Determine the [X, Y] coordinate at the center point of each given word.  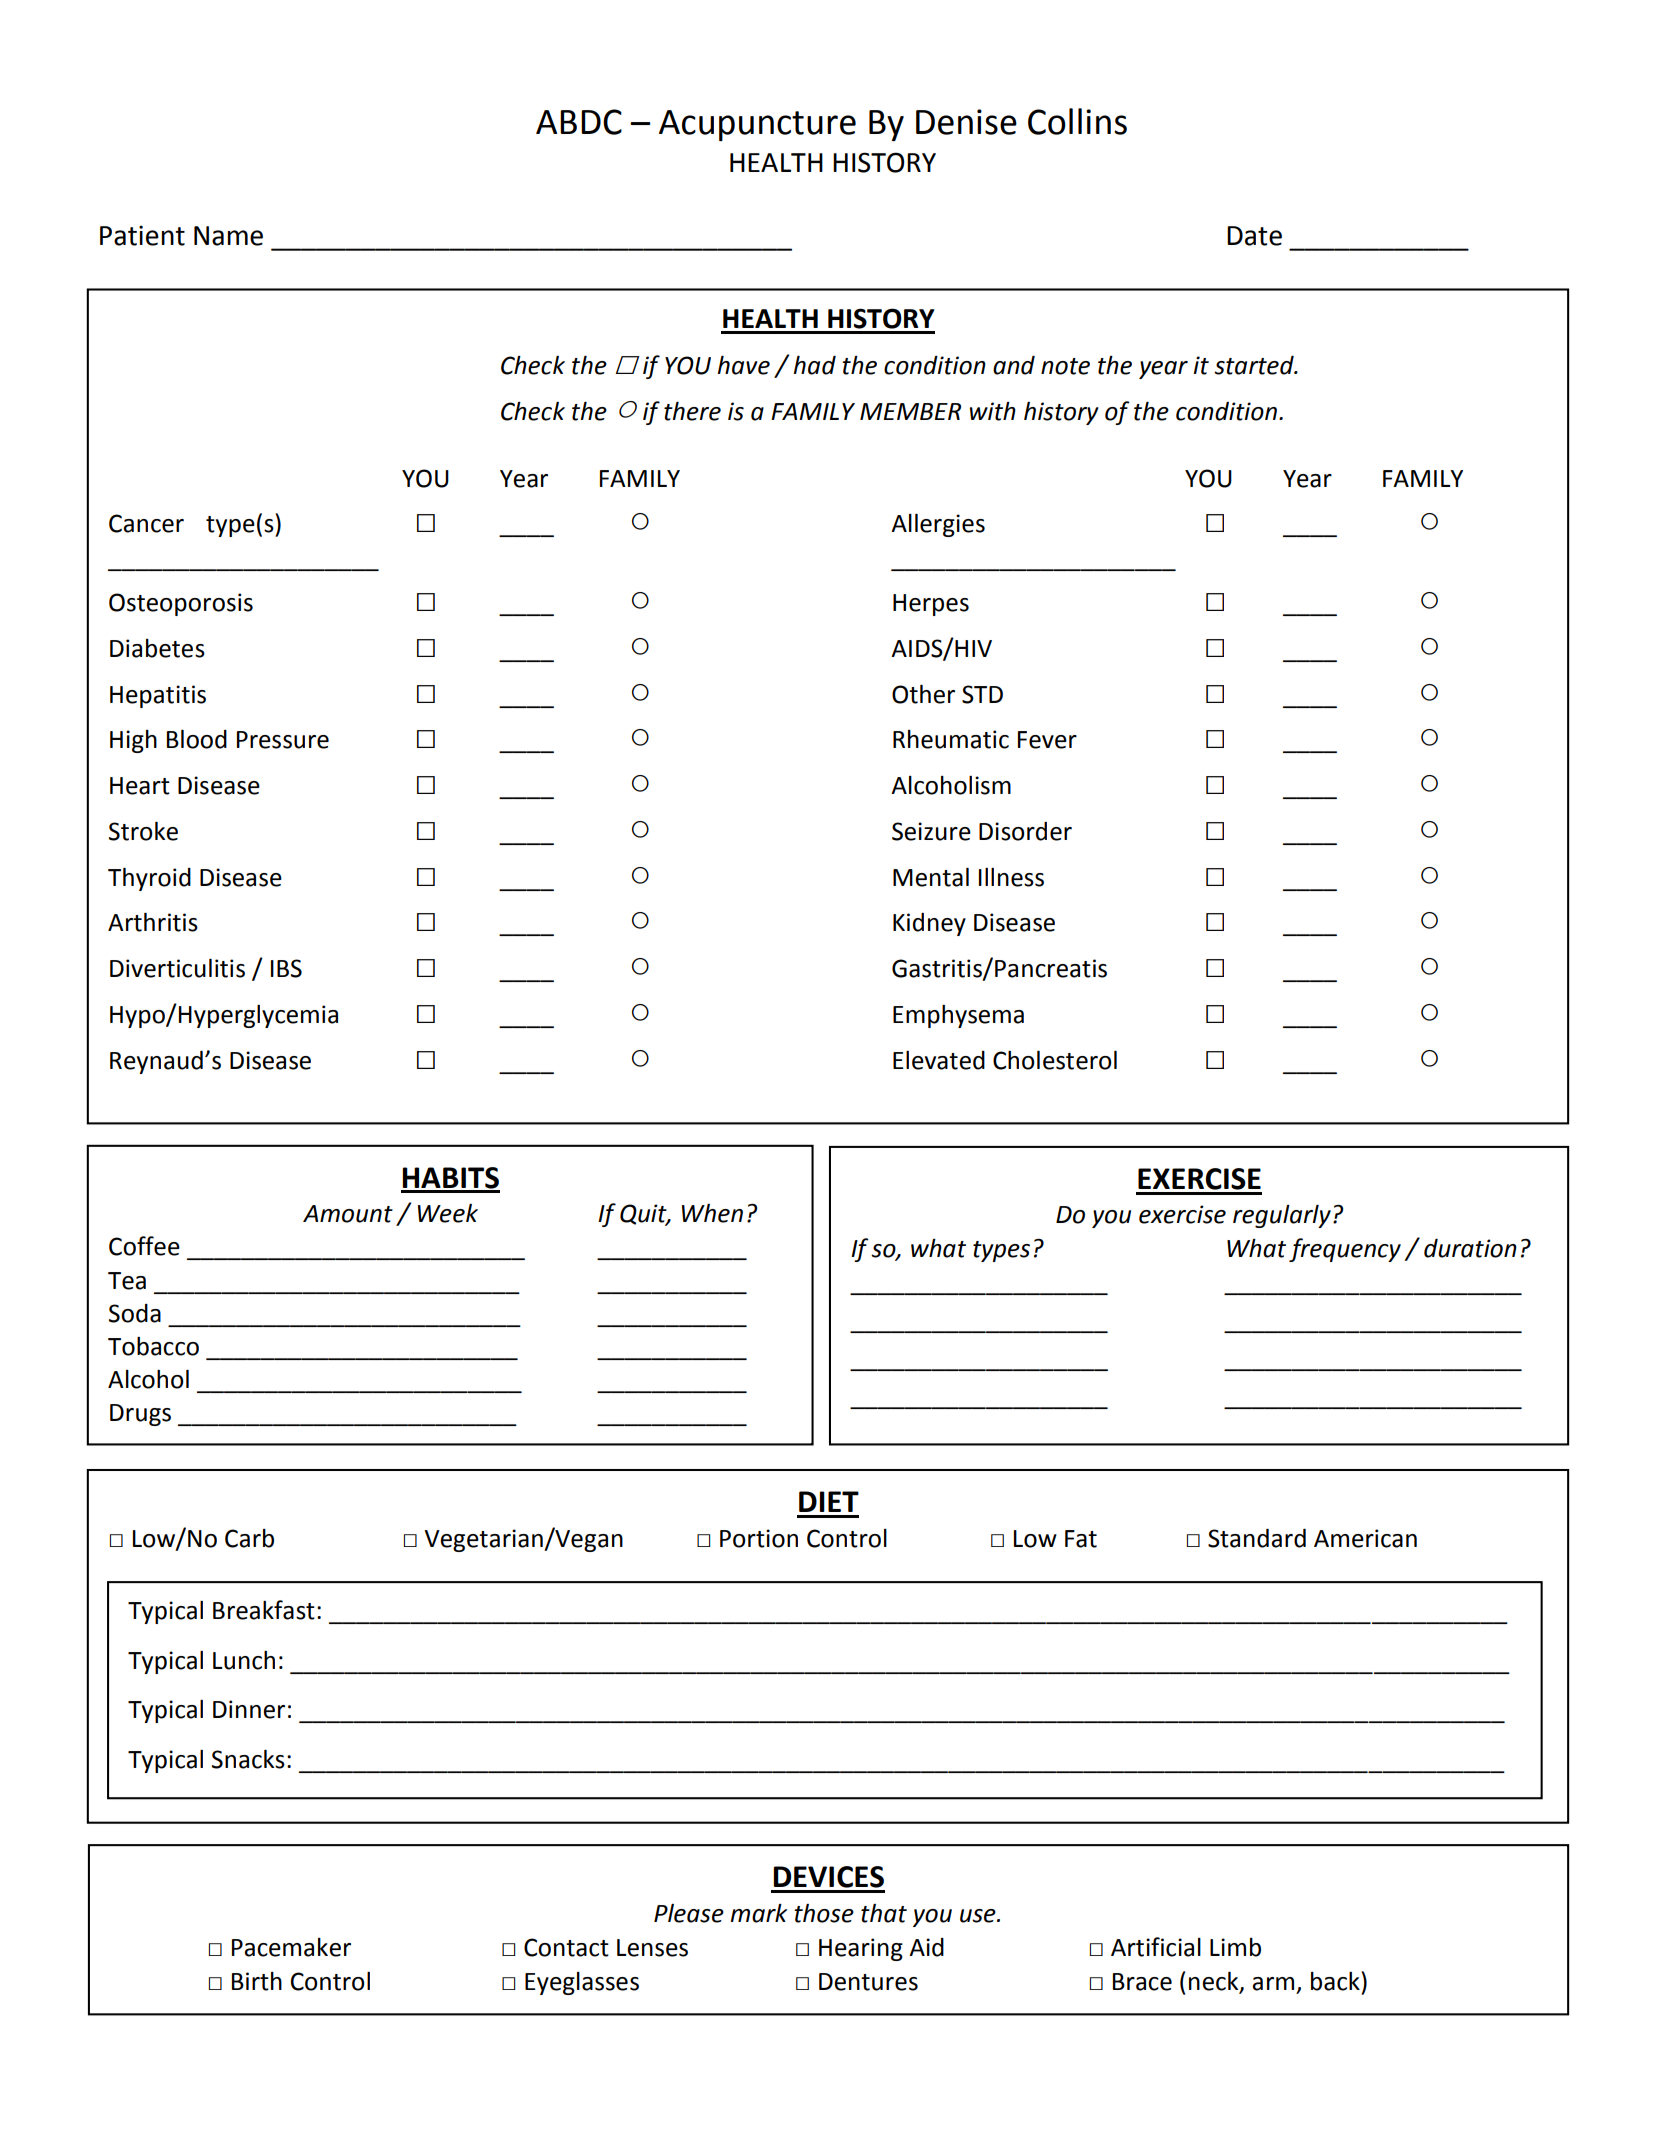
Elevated [939, 1060]
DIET [829, 1501]
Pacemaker [291, 1947]
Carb [249, 1538]
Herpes [931, 605]
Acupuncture [757, 125]
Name [228, 236]
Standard [1257, 1538]
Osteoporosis [181, 604]
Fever [1047, 740]
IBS [286, 968]
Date [1254, 236]
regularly [1282, 1216]
